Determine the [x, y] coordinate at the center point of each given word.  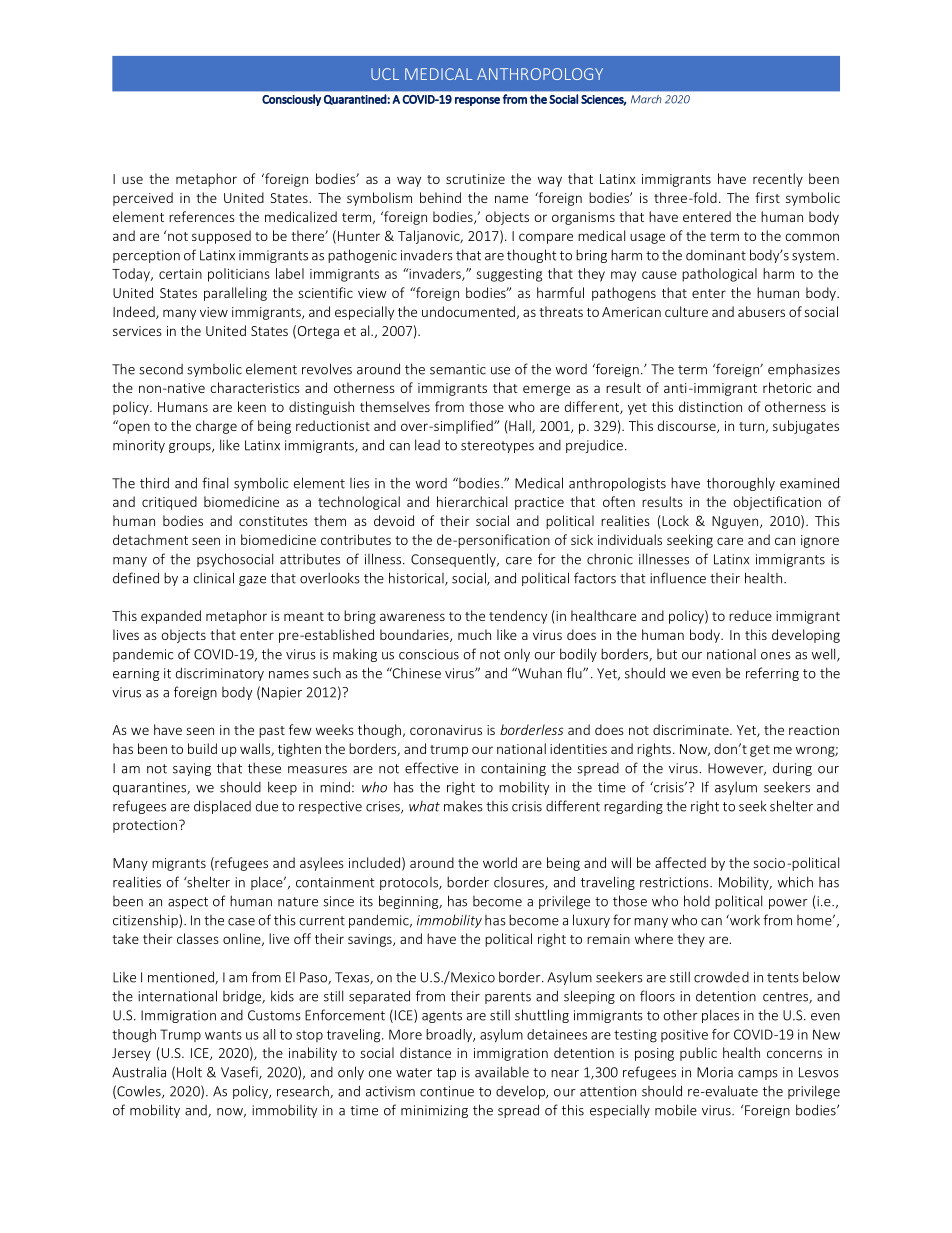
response [477, 101]
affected [680, 862]
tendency [518, 617]
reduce [750, 615]
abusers [761, 311]
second [161, 369]
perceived [143, 199]
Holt [189, 1072]
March [646, 99]
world [500, 862]
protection [145, 826]
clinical [213, 578]
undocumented [468, 311]
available [502, 1072]
